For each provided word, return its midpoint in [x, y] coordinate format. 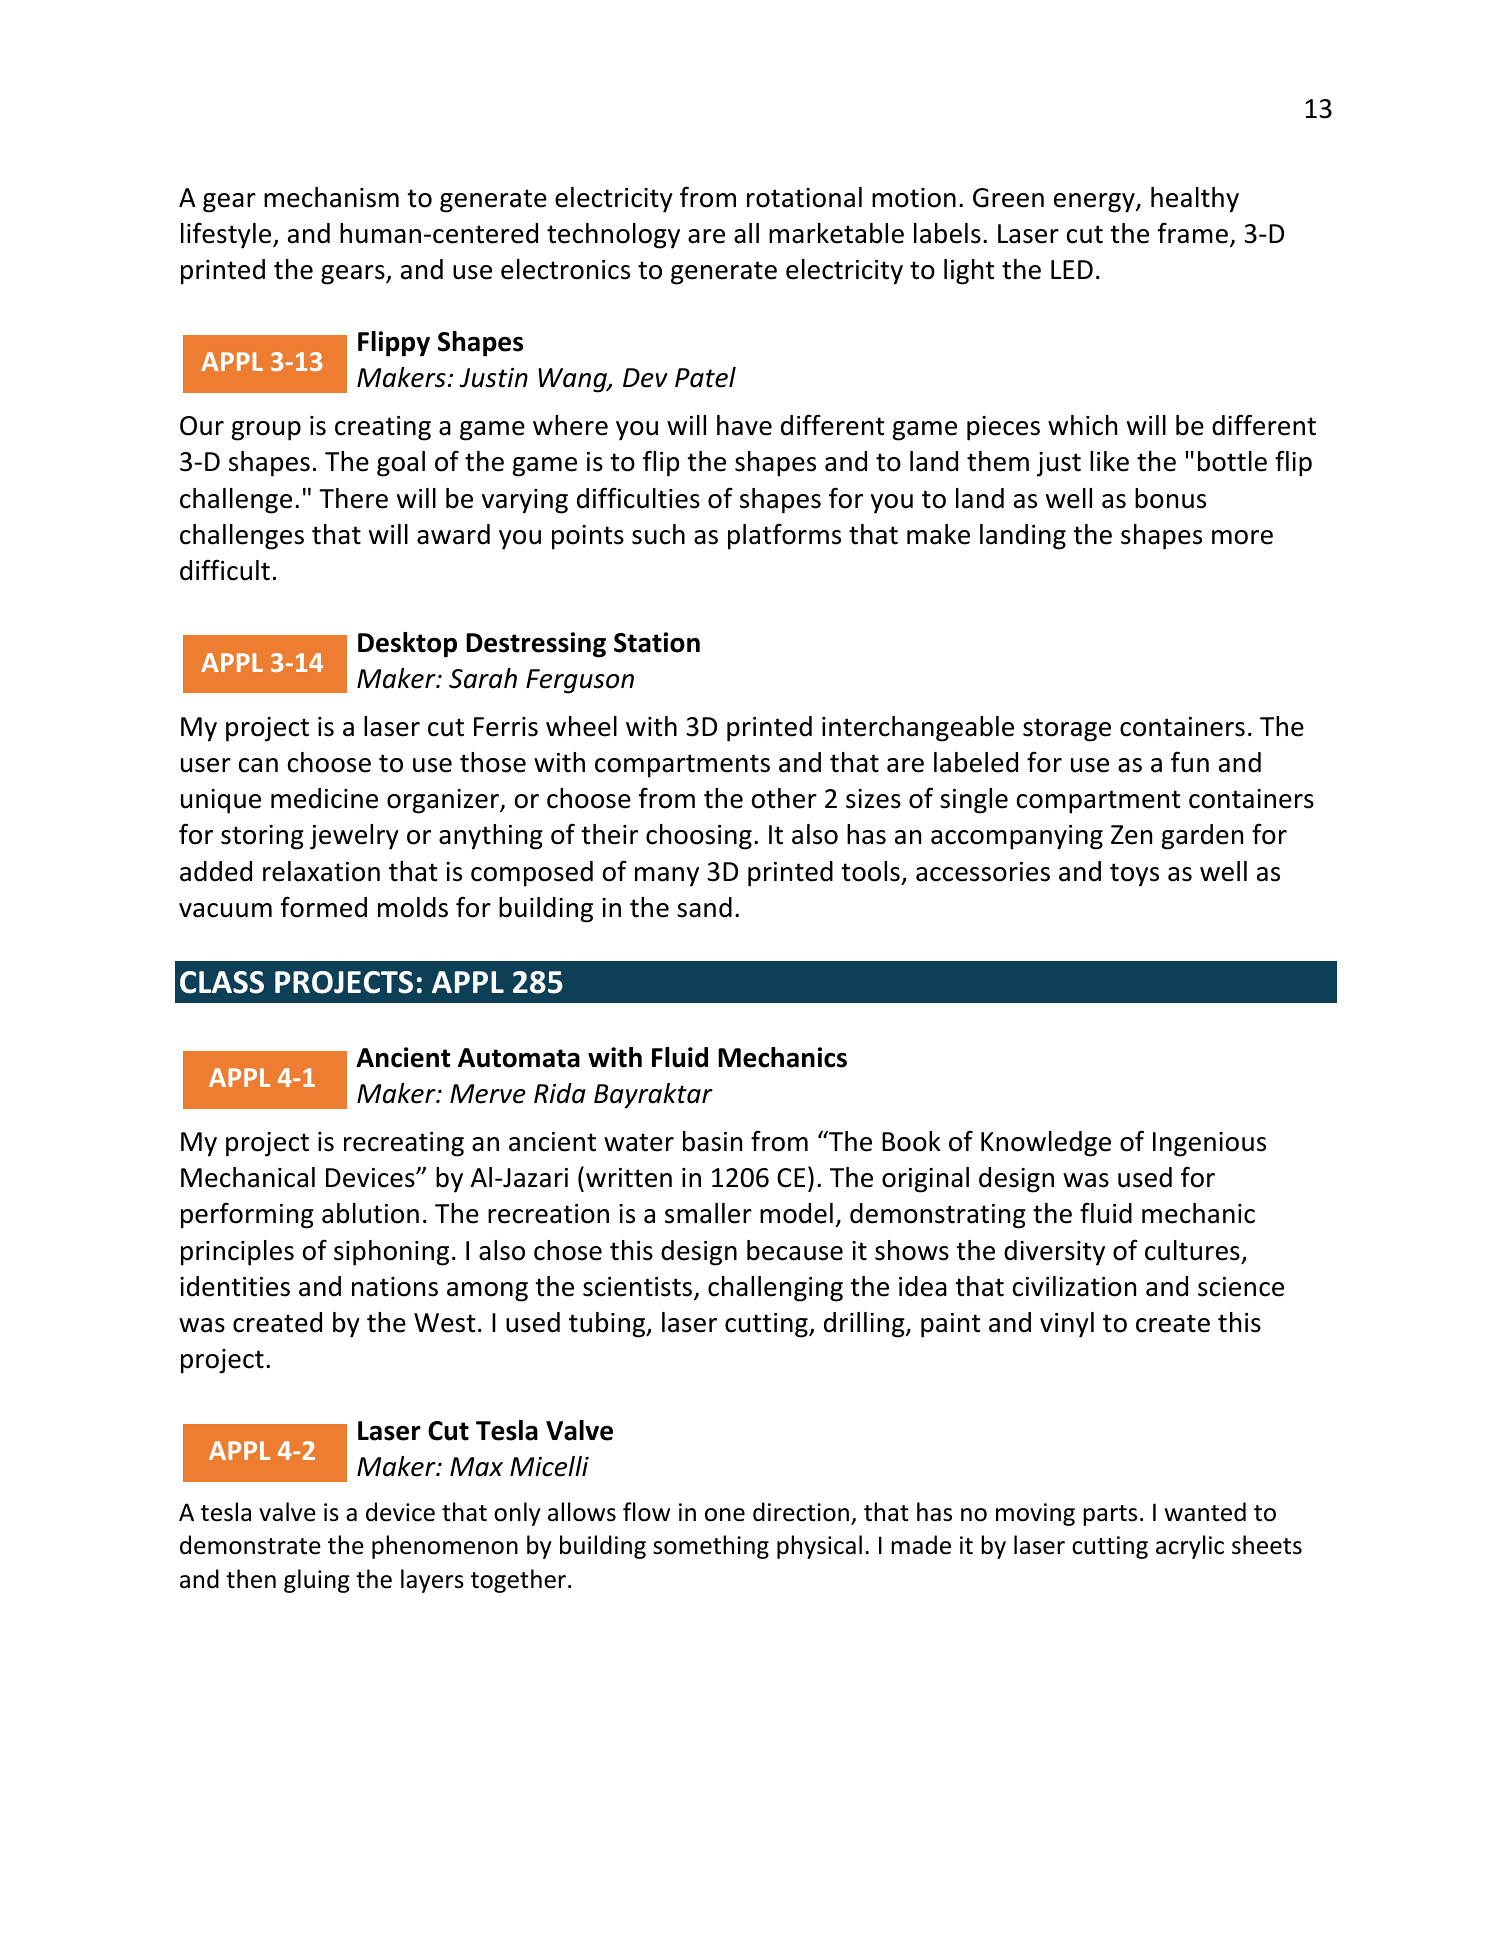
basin [712, 1141]
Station [657, 642]
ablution [370, 1213]
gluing [317, 1581]
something [711, 1547]
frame [1193, 233]
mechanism [331, 197]
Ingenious [1209, 1144]
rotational [804, 197]
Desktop [407, 645]
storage [1067, 730]
